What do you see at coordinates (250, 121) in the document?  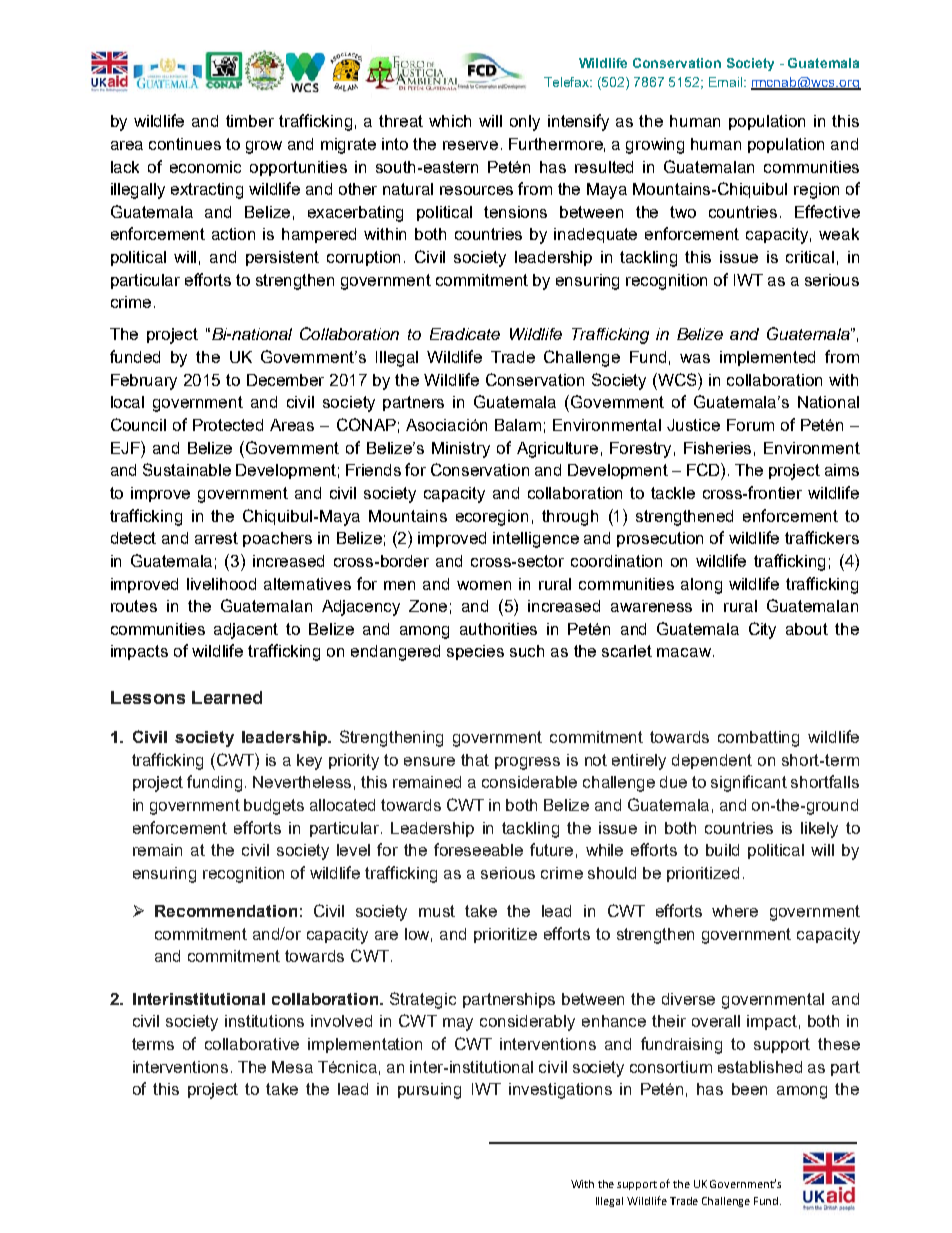 I see `timber` at bounding box center [250, 121].
